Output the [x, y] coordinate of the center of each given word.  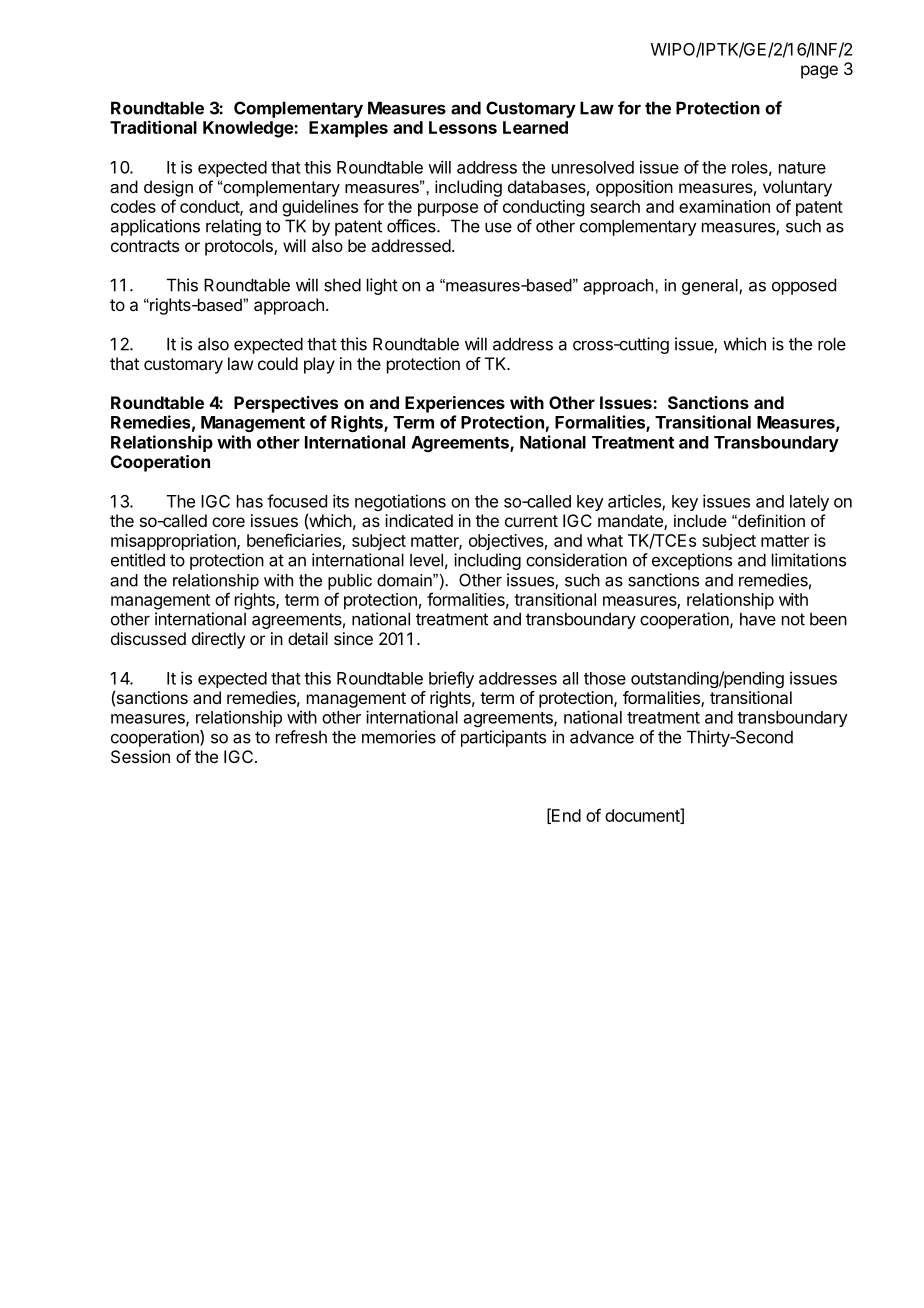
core [228, 522]
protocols [240, 247]
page [819, 72]
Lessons [463, 127]
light [382, 286]
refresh [301, 737]
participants [503, 738]
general [711, 287]
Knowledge [249, 129]
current [531, 521]
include [700, 520]
